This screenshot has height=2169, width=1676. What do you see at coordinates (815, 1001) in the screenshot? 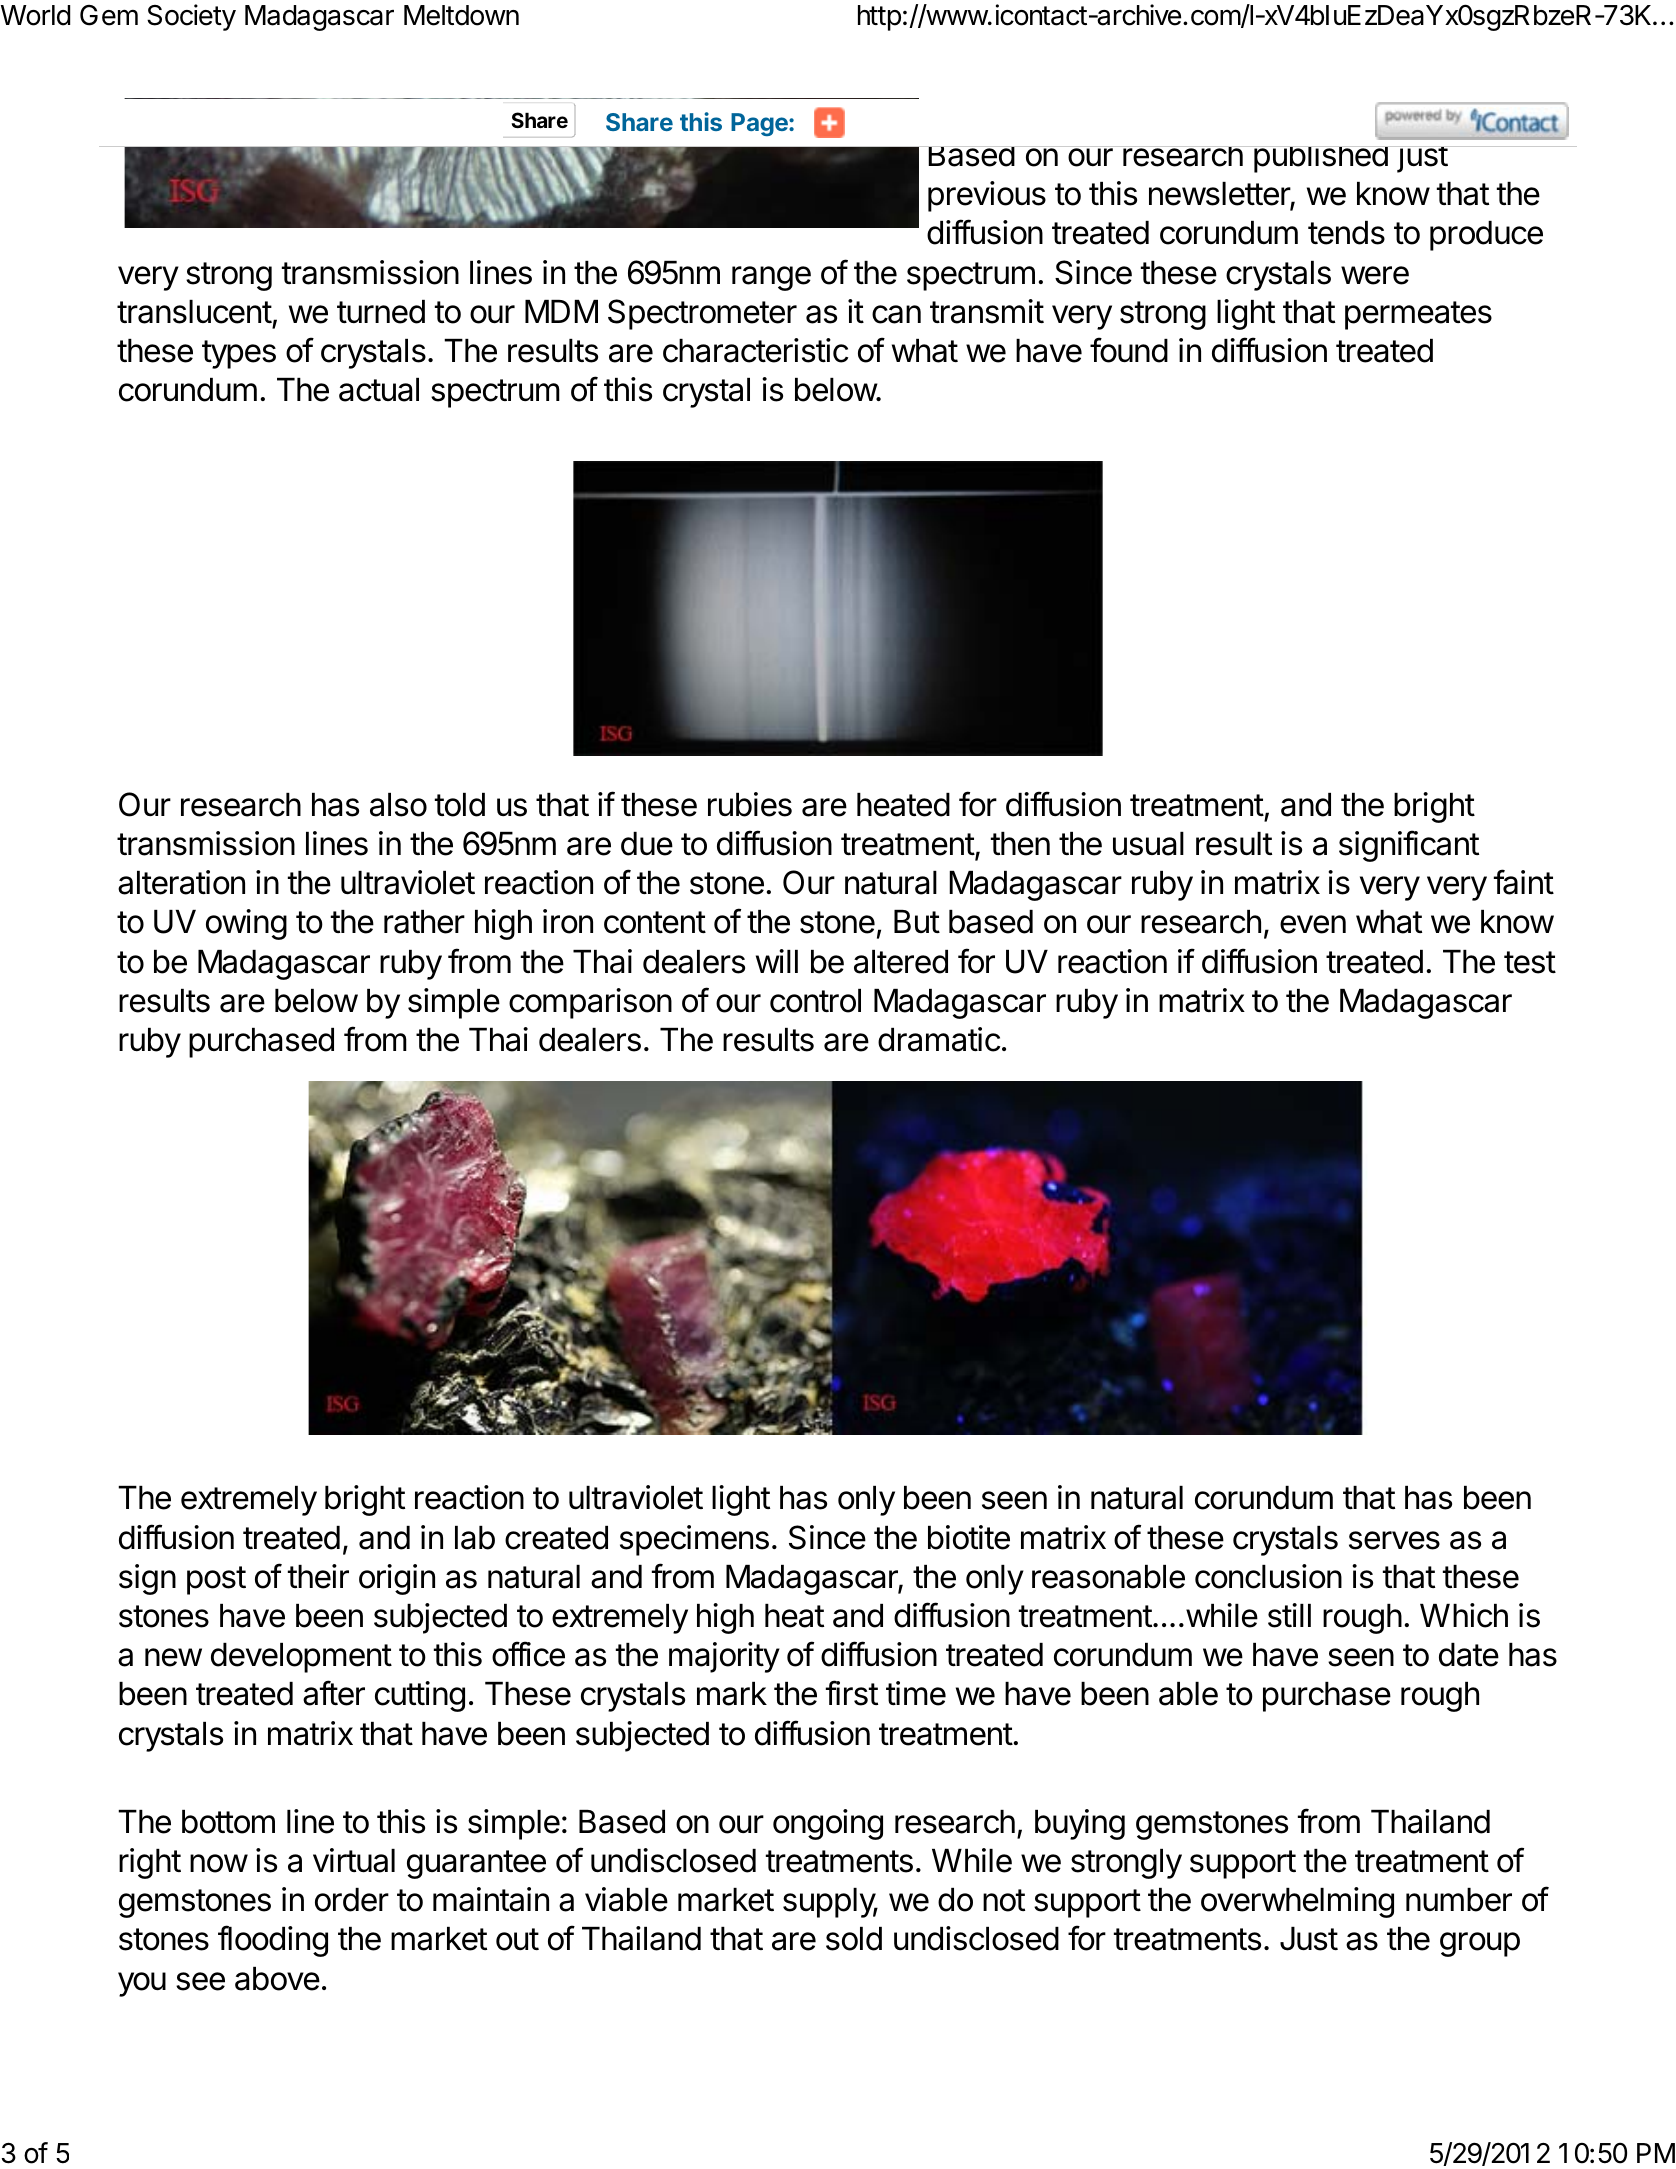
I see `control` at bounding box center [815, 1001].
